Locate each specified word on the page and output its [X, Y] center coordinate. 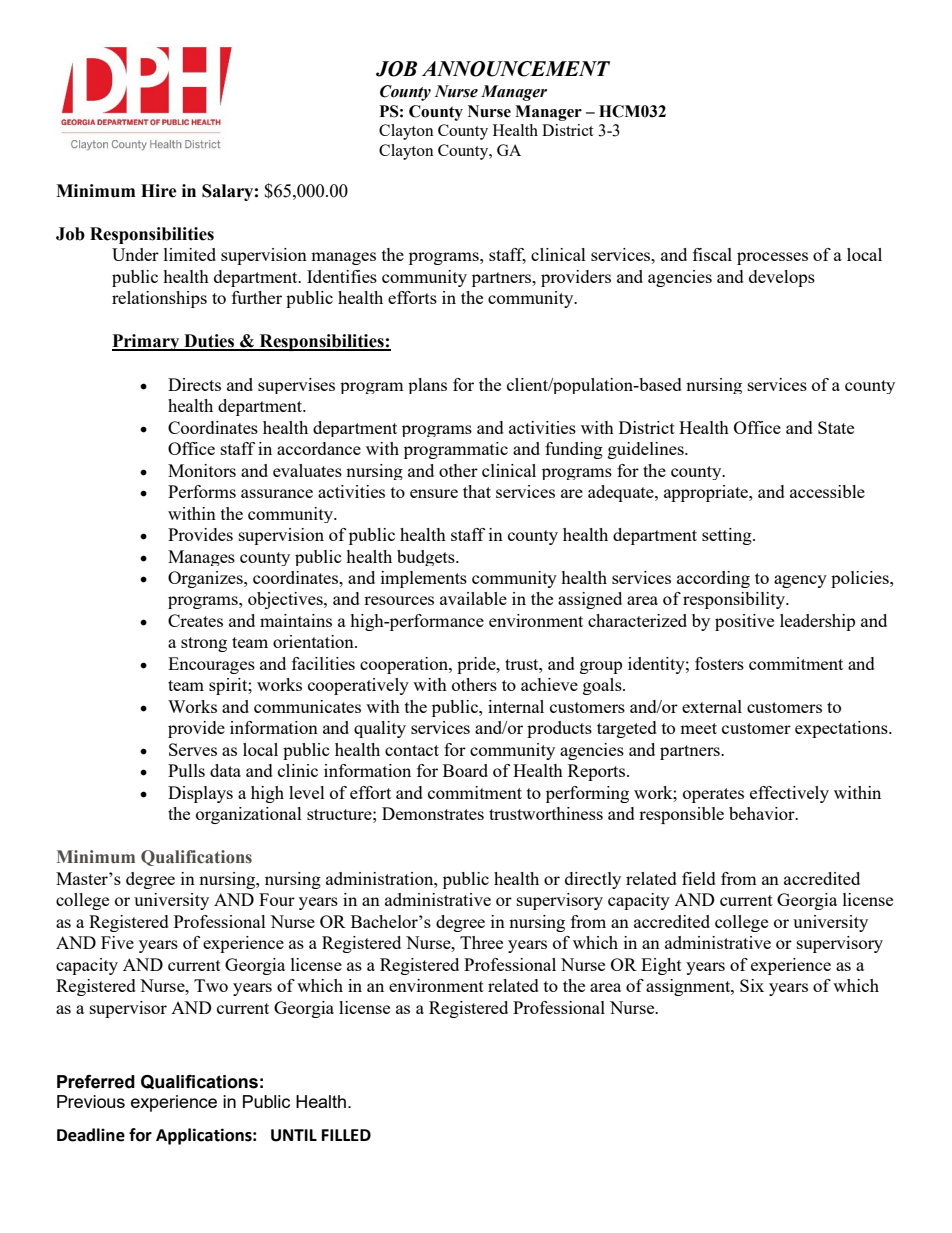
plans [427, 386]
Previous [91, 1101]
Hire [159, 191]
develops [782, 278]
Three [481, 942]
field [699, 878]
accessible [827, 491]
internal [516, 706]
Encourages [211, 665]
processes [772, 258]
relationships [159, 299]
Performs [202, 491]
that [477, 491]
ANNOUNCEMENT [516, 69]
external [712, 706]
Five [117, 942]
